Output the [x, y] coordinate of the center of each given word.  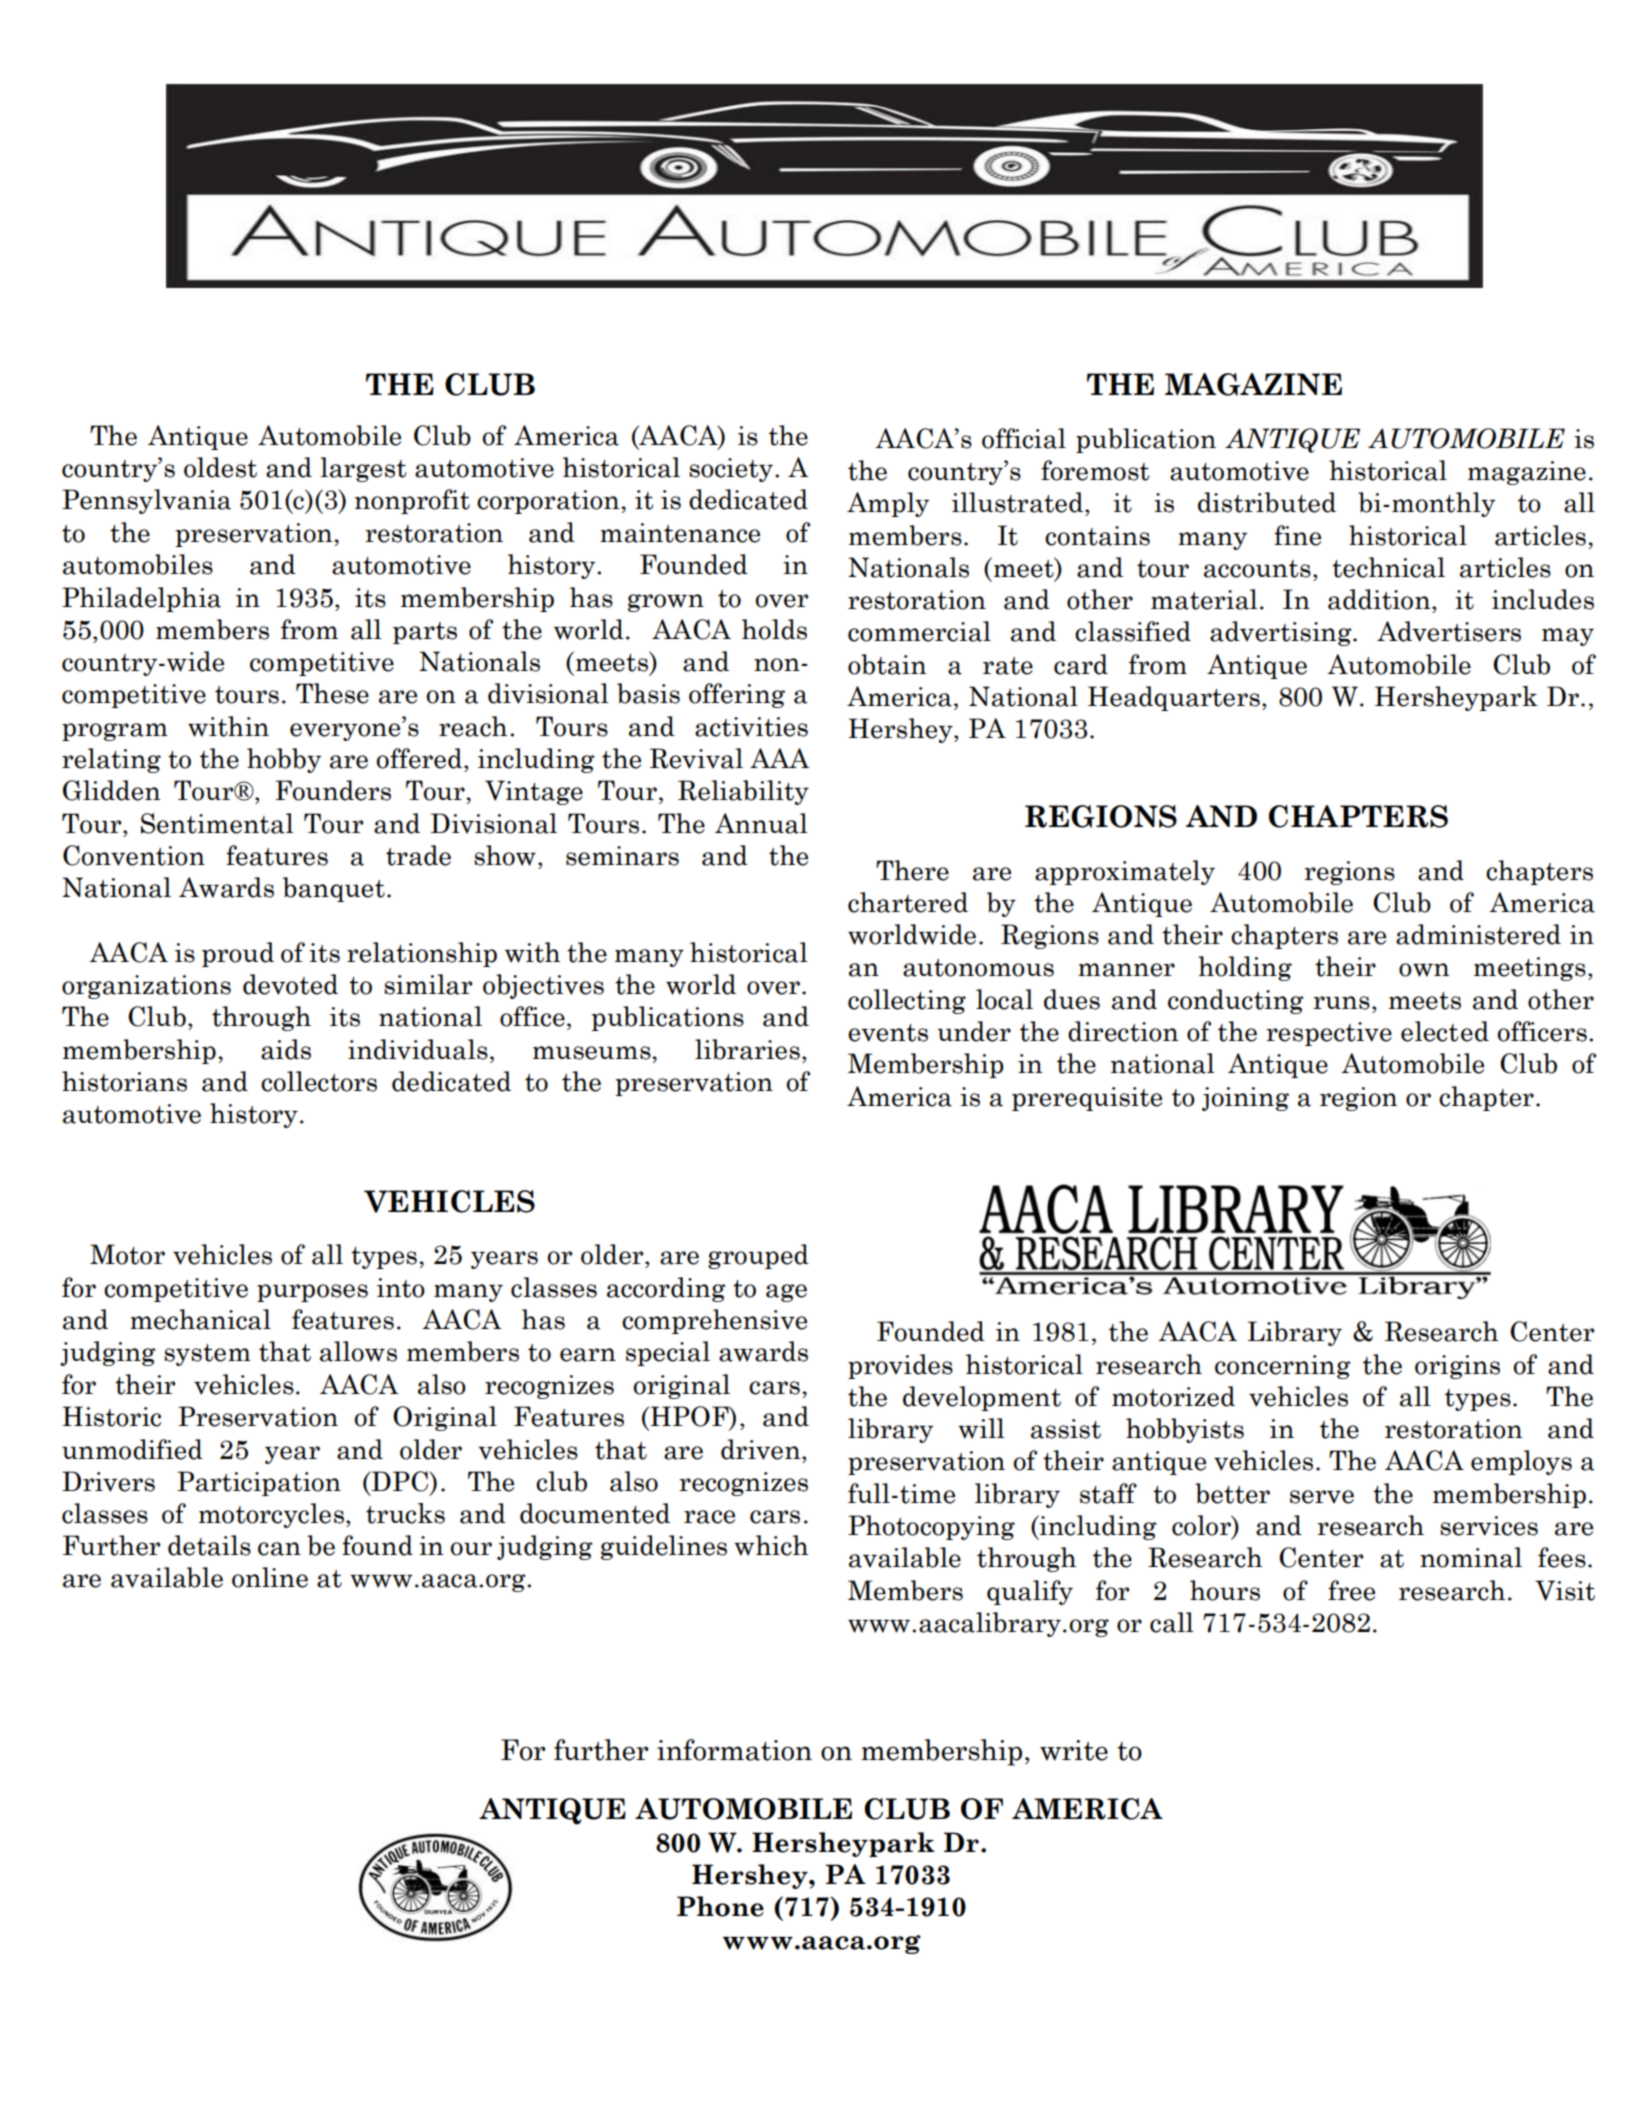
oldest [220, 467]
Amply [888, 504]
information [734, 1750]
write [1074, 1750]
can [279, 1549]
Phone [720, 1906]
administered [1478, 934]
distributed [1267, 502]
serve [1322, 1497]
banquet [334, 889]
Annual [761, 823]
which [771, 1545]
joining [1245, 1099]
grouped [758, 1256]
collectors [319, 1081]
